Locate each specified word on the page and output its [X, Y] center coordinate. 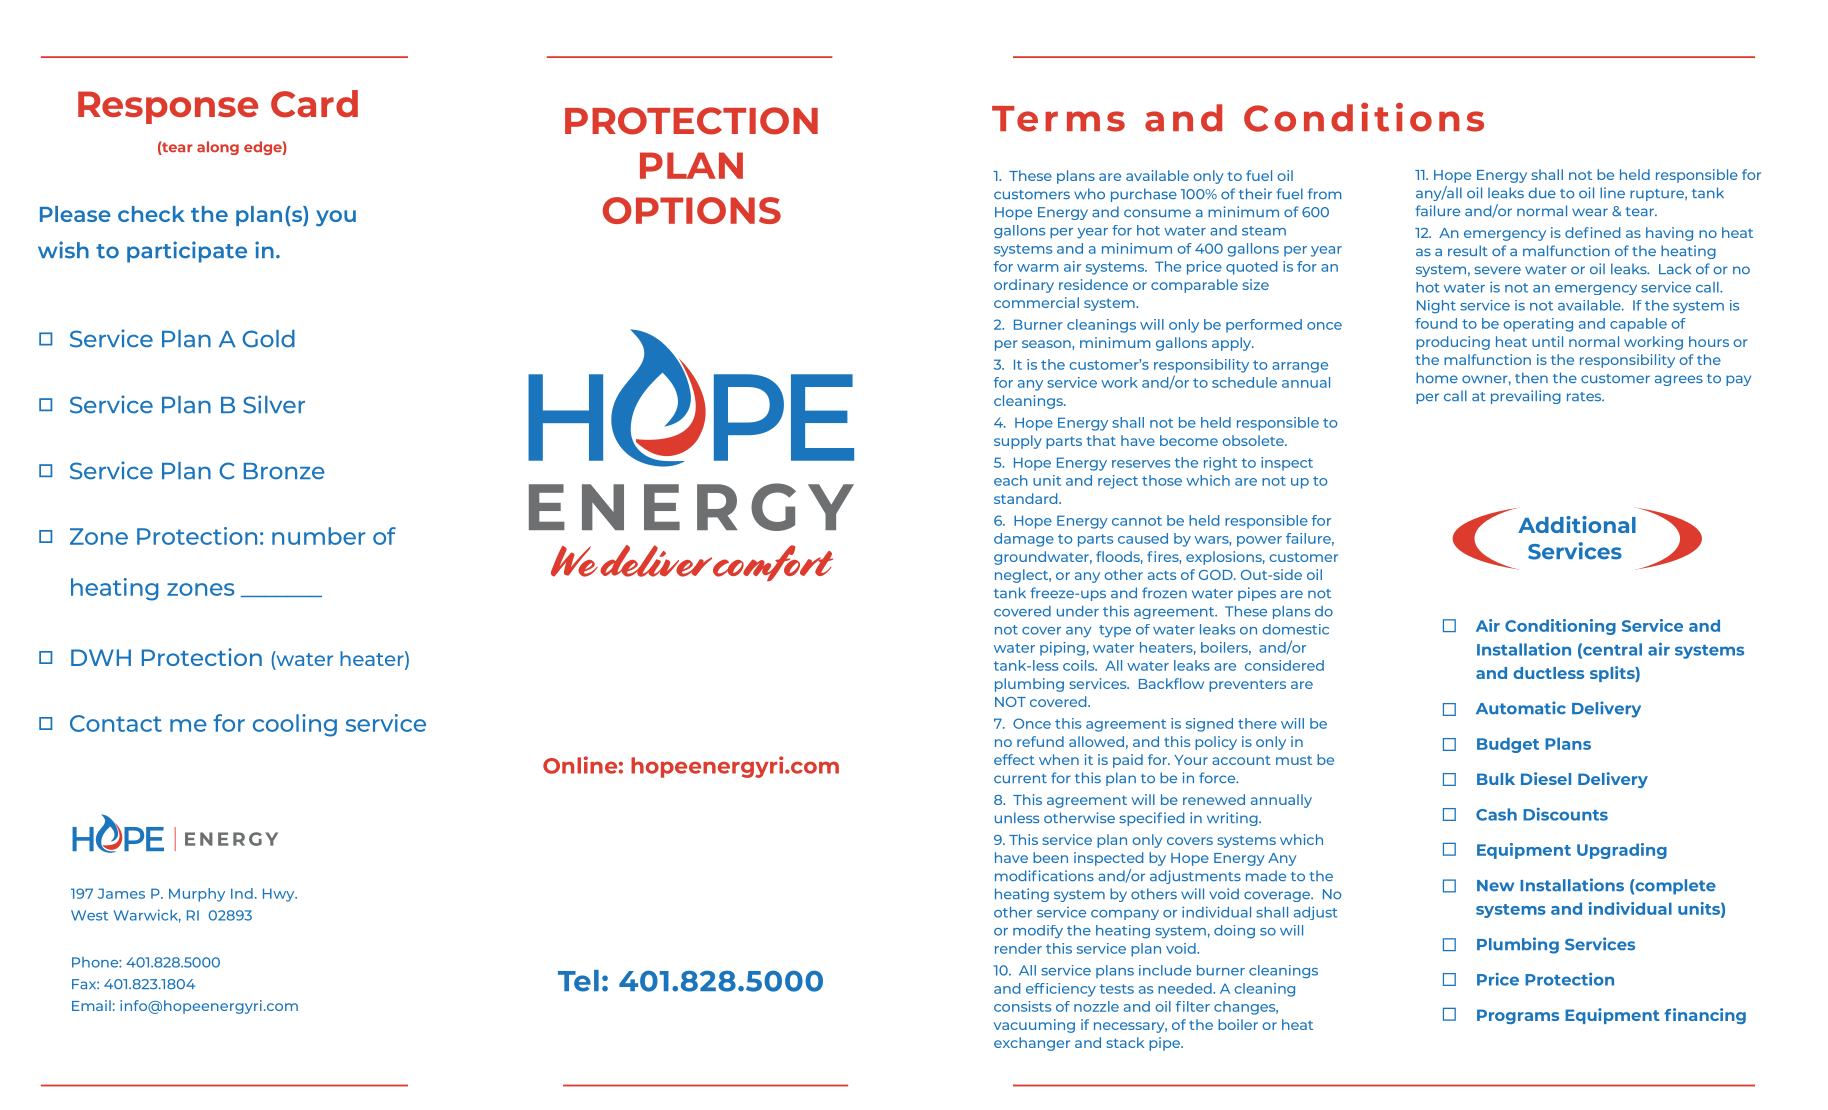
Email [91, 1005]
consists [1022, 1006]
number [319, 536]
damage [1024, 540]
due [1542, 192]
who [1089, 193]
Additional [1577, 524]
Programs [1518, 1016]
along [218, 148]
